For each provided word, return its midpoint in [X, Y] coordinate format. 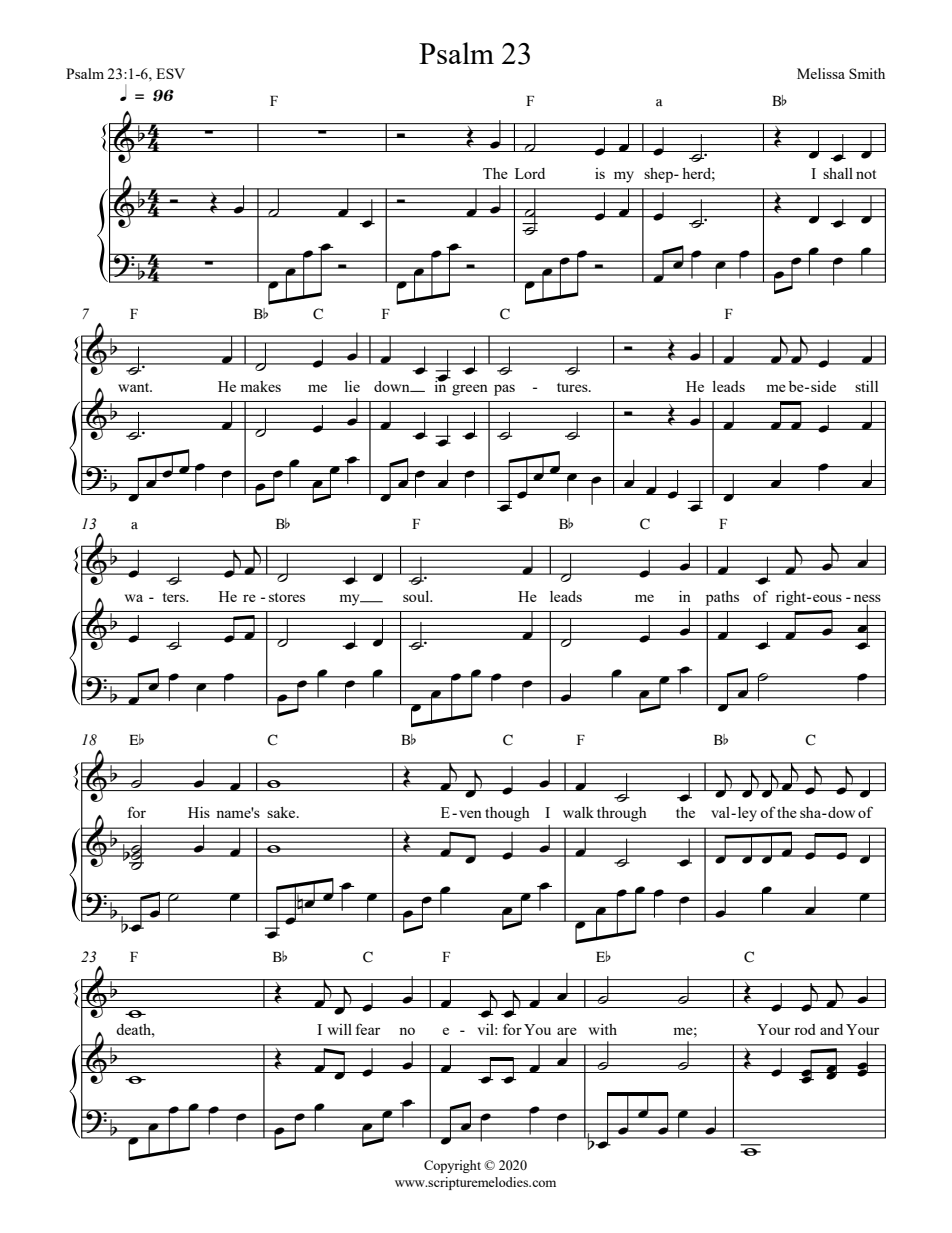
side [823, 386]
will [340, 1029]
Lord [530, 173]
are [567, 1031]
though [507, 814]
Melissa [821, 73]
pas [504, 390]
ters [175, 597]
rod [805, 1029]
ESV [170, 73]
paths [722, 598]
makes [260, 386]
